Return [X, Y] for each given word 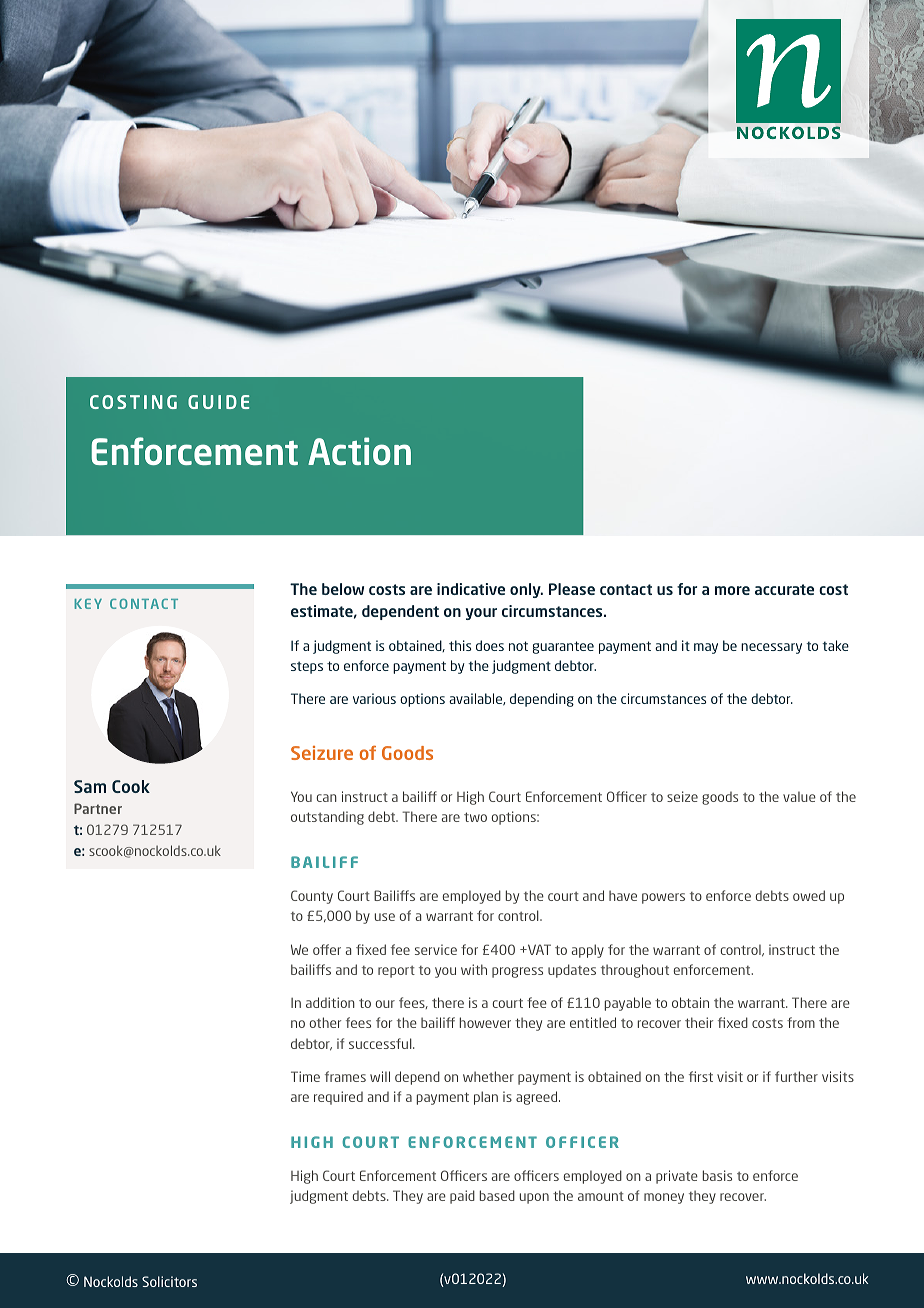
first [701, 1076]
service [436, 949]
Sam [90, 786]
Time [305, 1076]
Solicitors [169, 1281]
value [799, 796]
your [481, 614]
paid [462, 1197]
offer [327, 949]
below [343, 589]
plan [486, 1098]
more [732, 590]
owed [809, 895]
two [475, 817]
